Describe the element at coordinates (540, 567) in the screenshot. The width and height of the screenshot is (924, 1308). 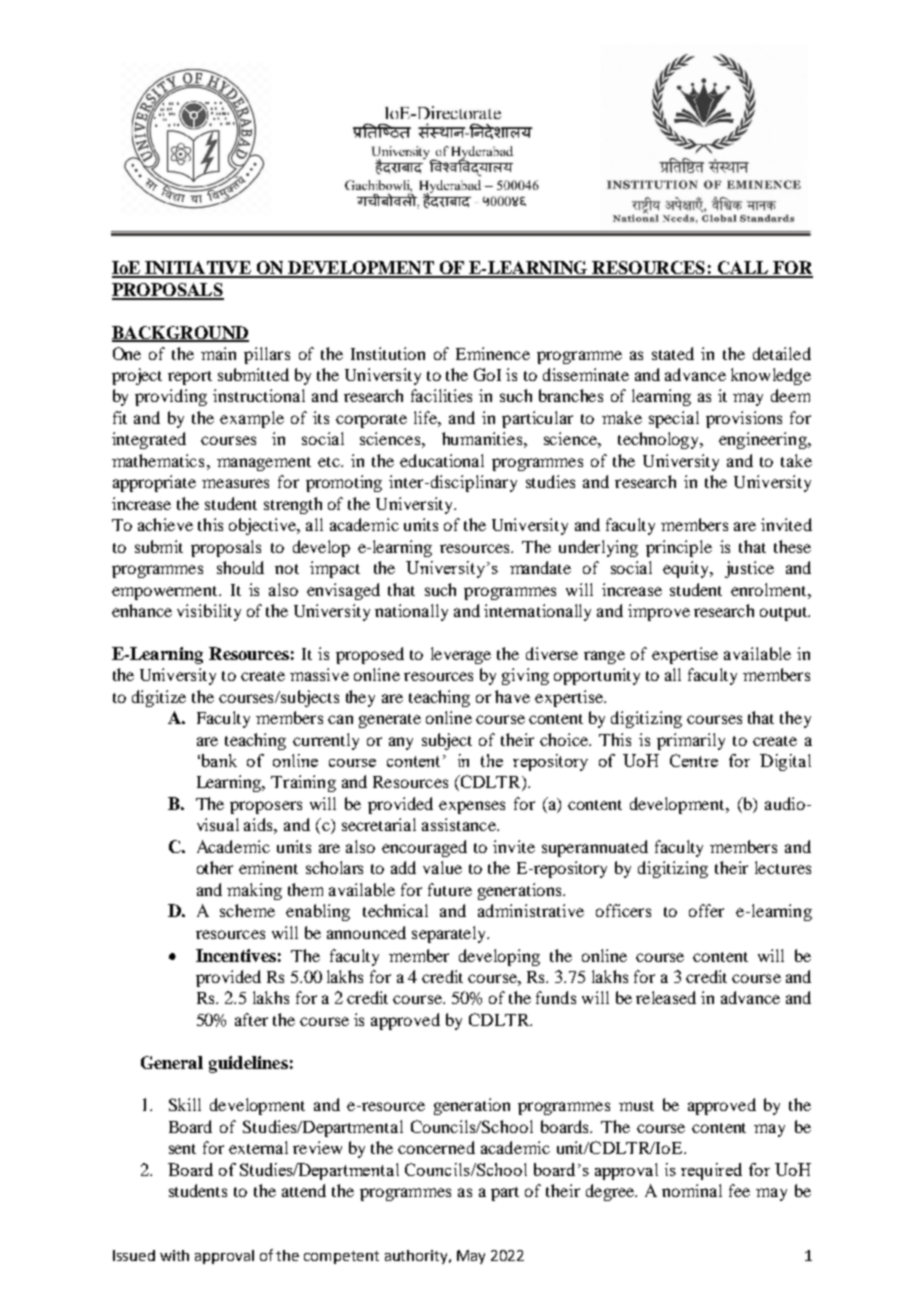
I see `mandate` at that location.
